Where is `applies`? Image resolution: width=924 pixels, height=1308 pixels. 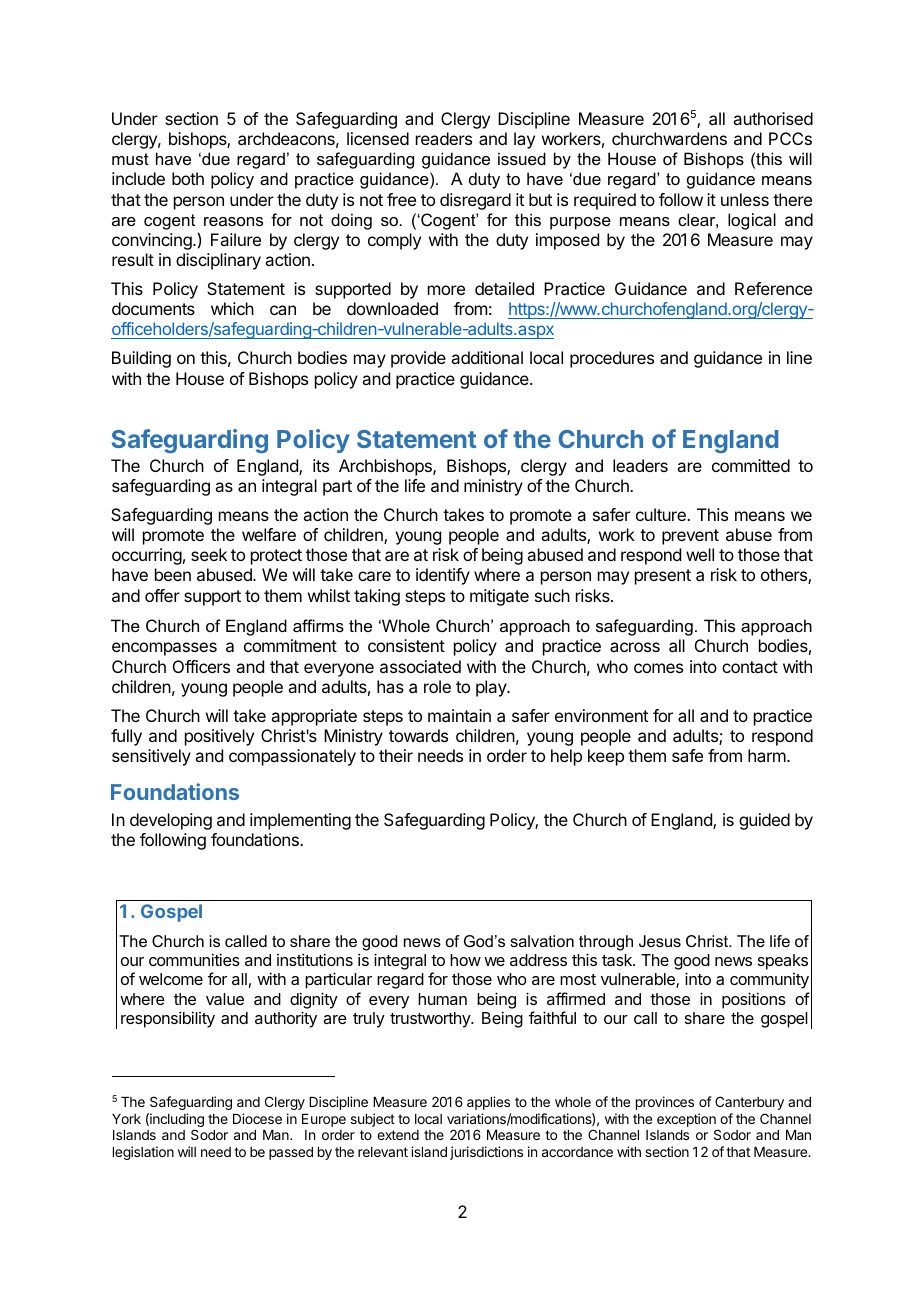 applies is located at coordinates (488, 1103).
